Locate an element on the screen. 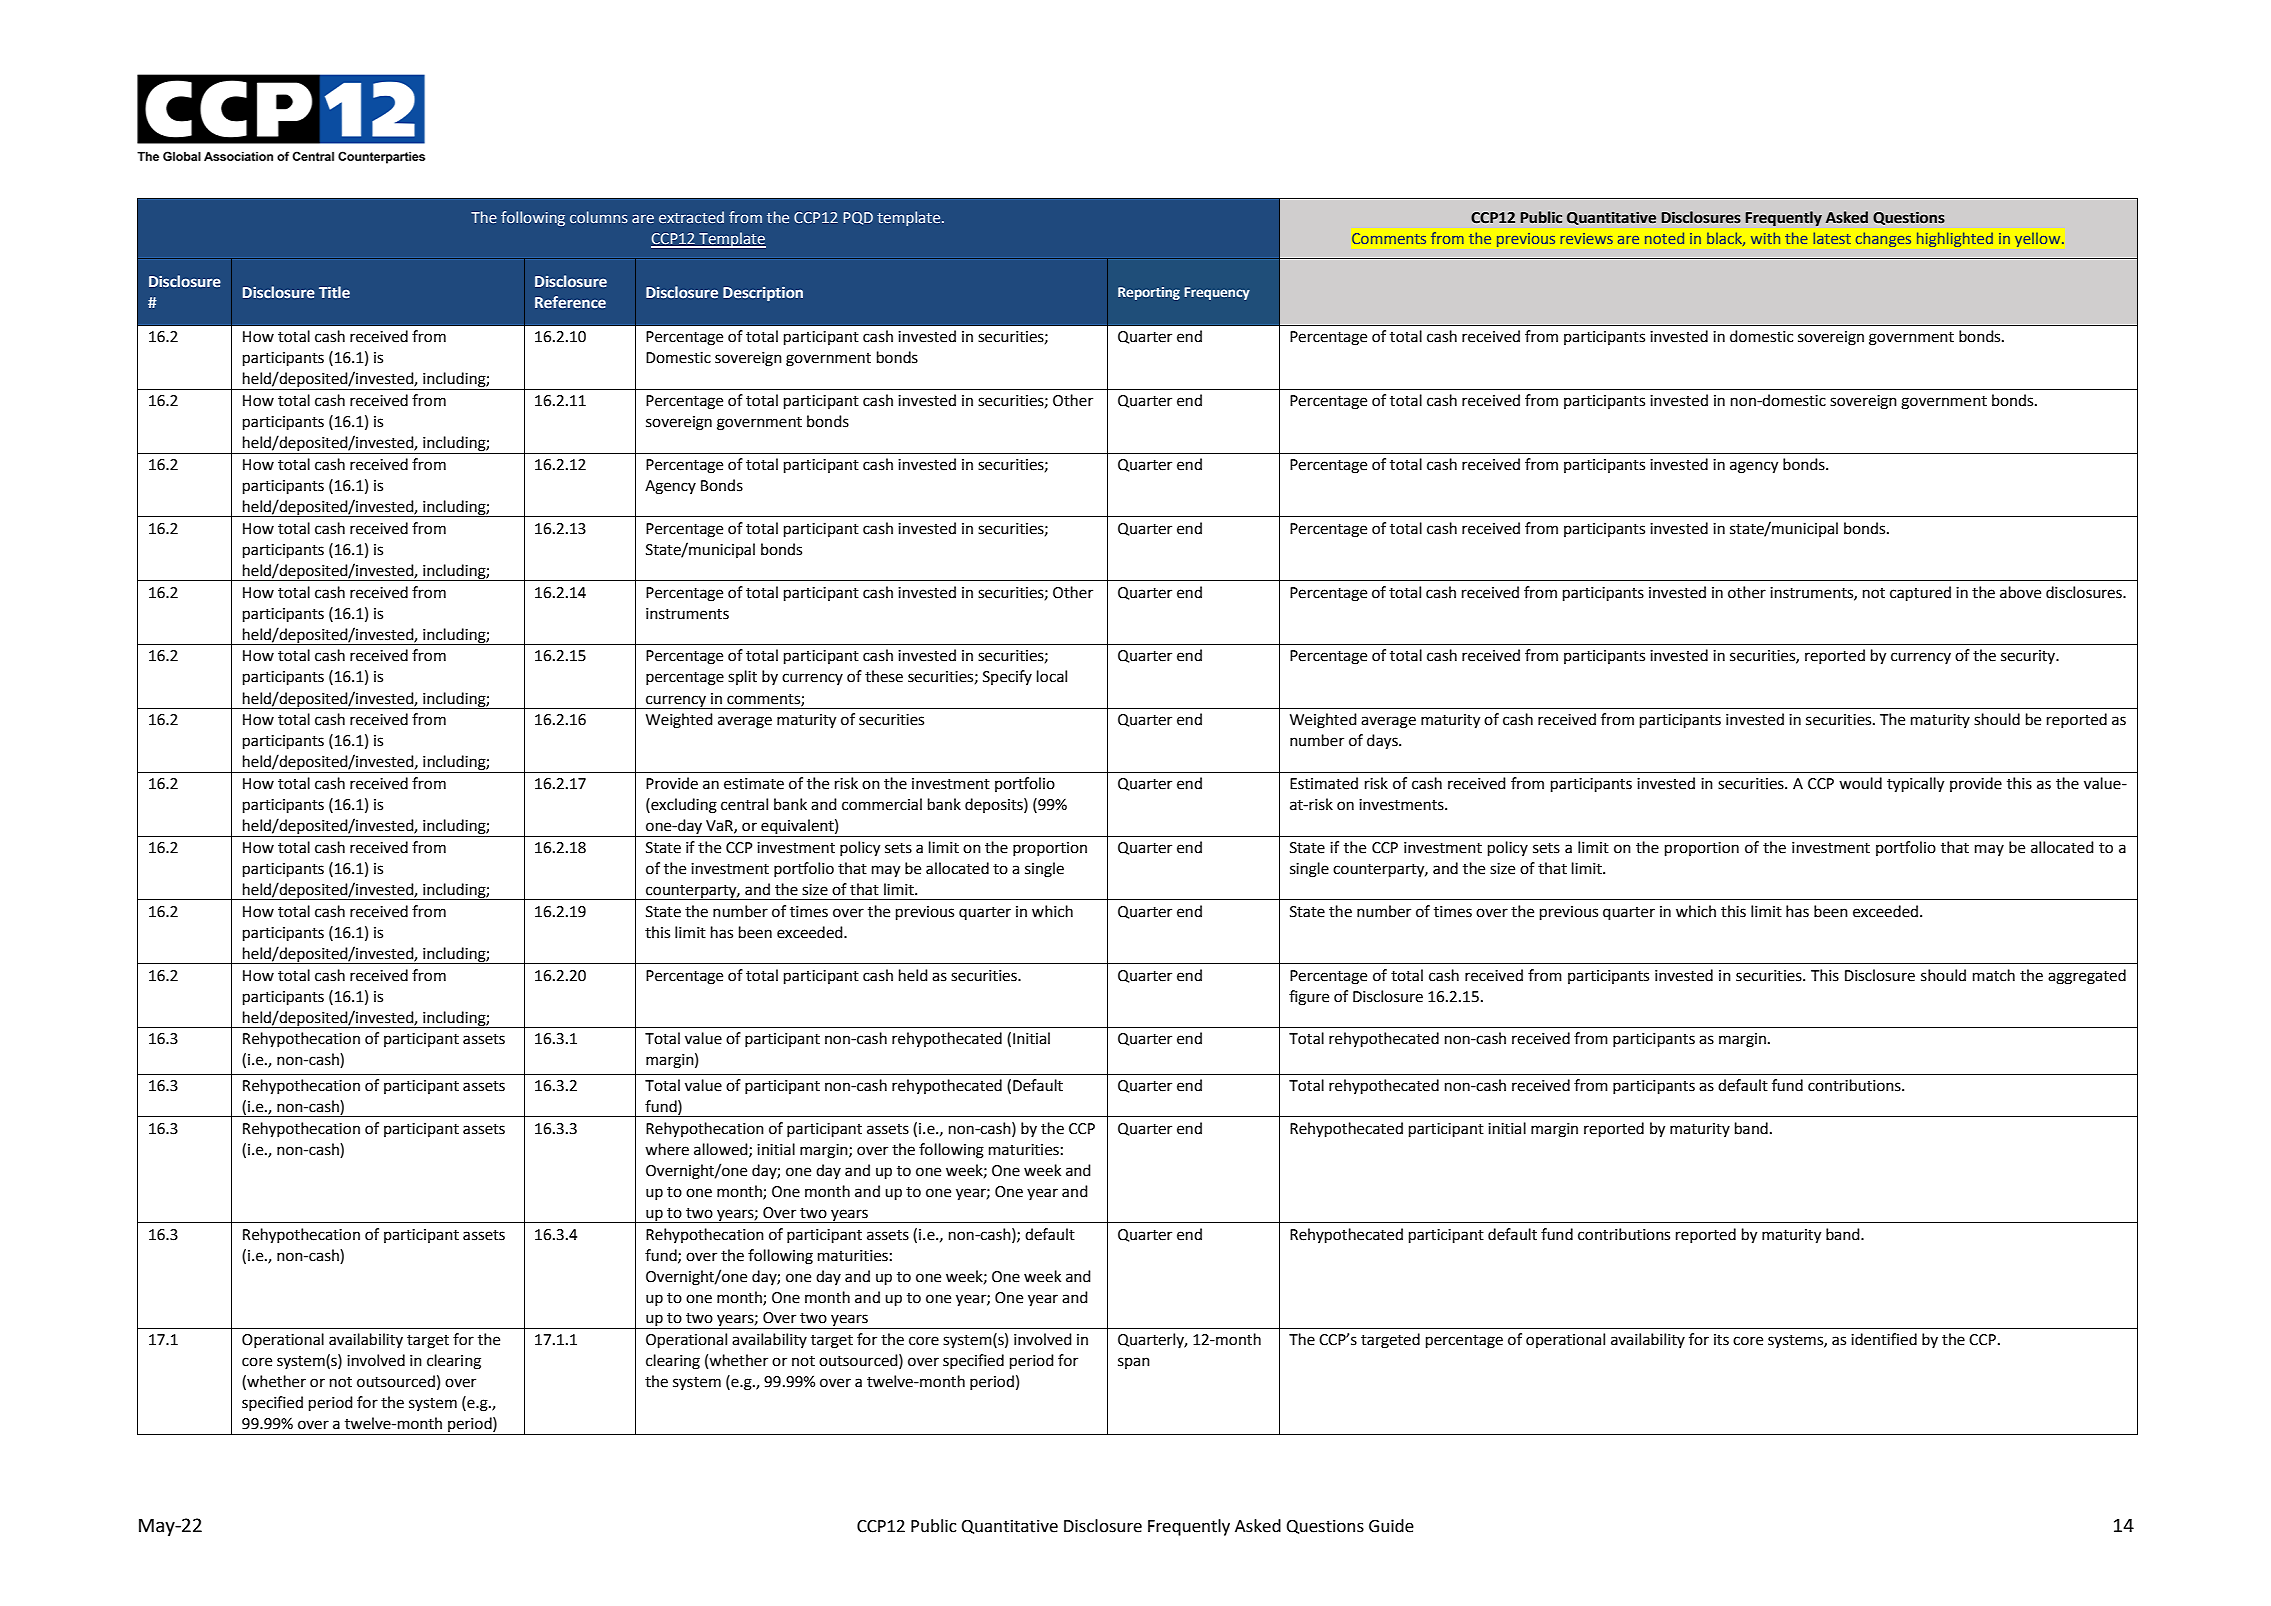  where is located at coordinates (667, 1149).
